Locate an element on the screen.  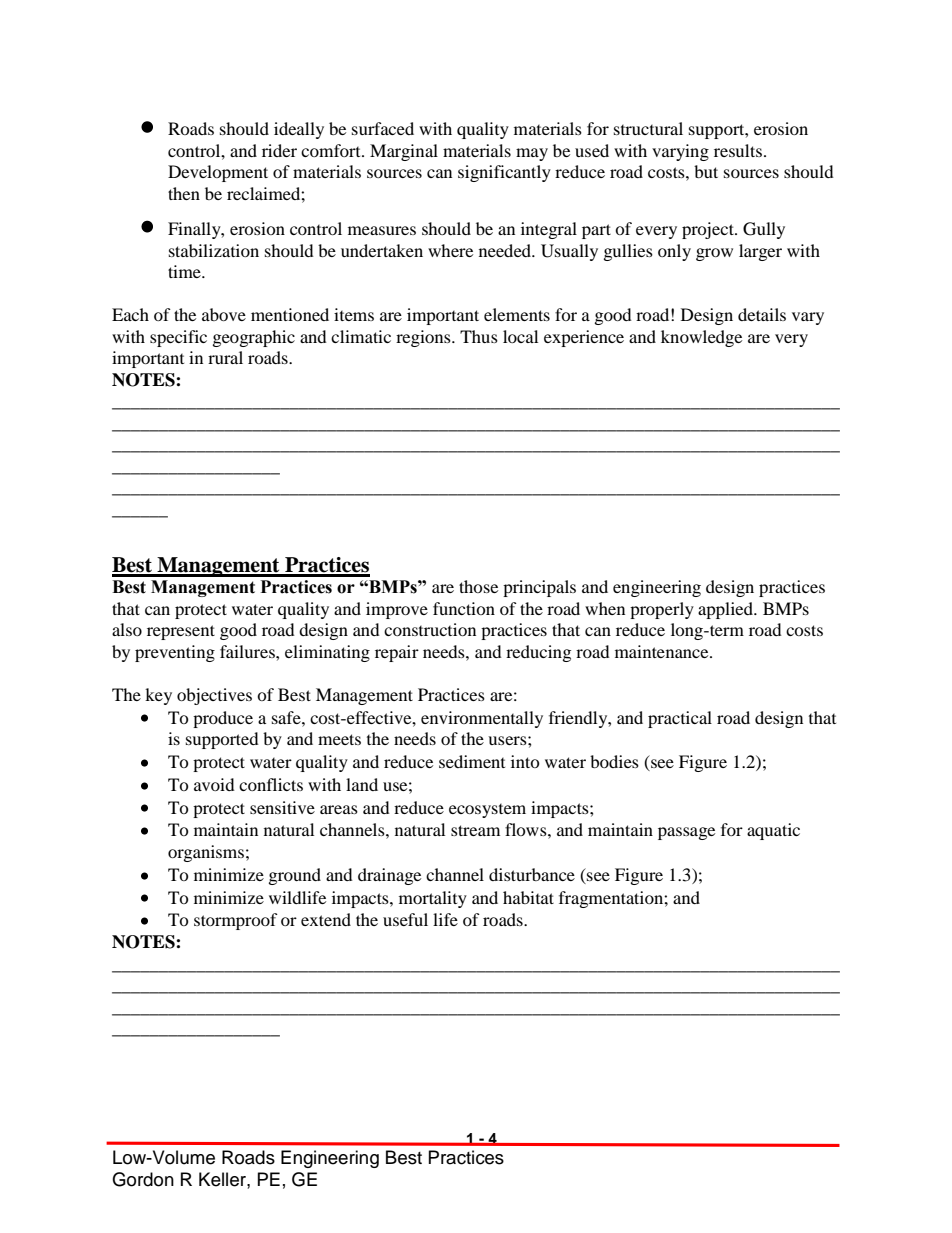
preventing is located at coordinates (175, 653).
